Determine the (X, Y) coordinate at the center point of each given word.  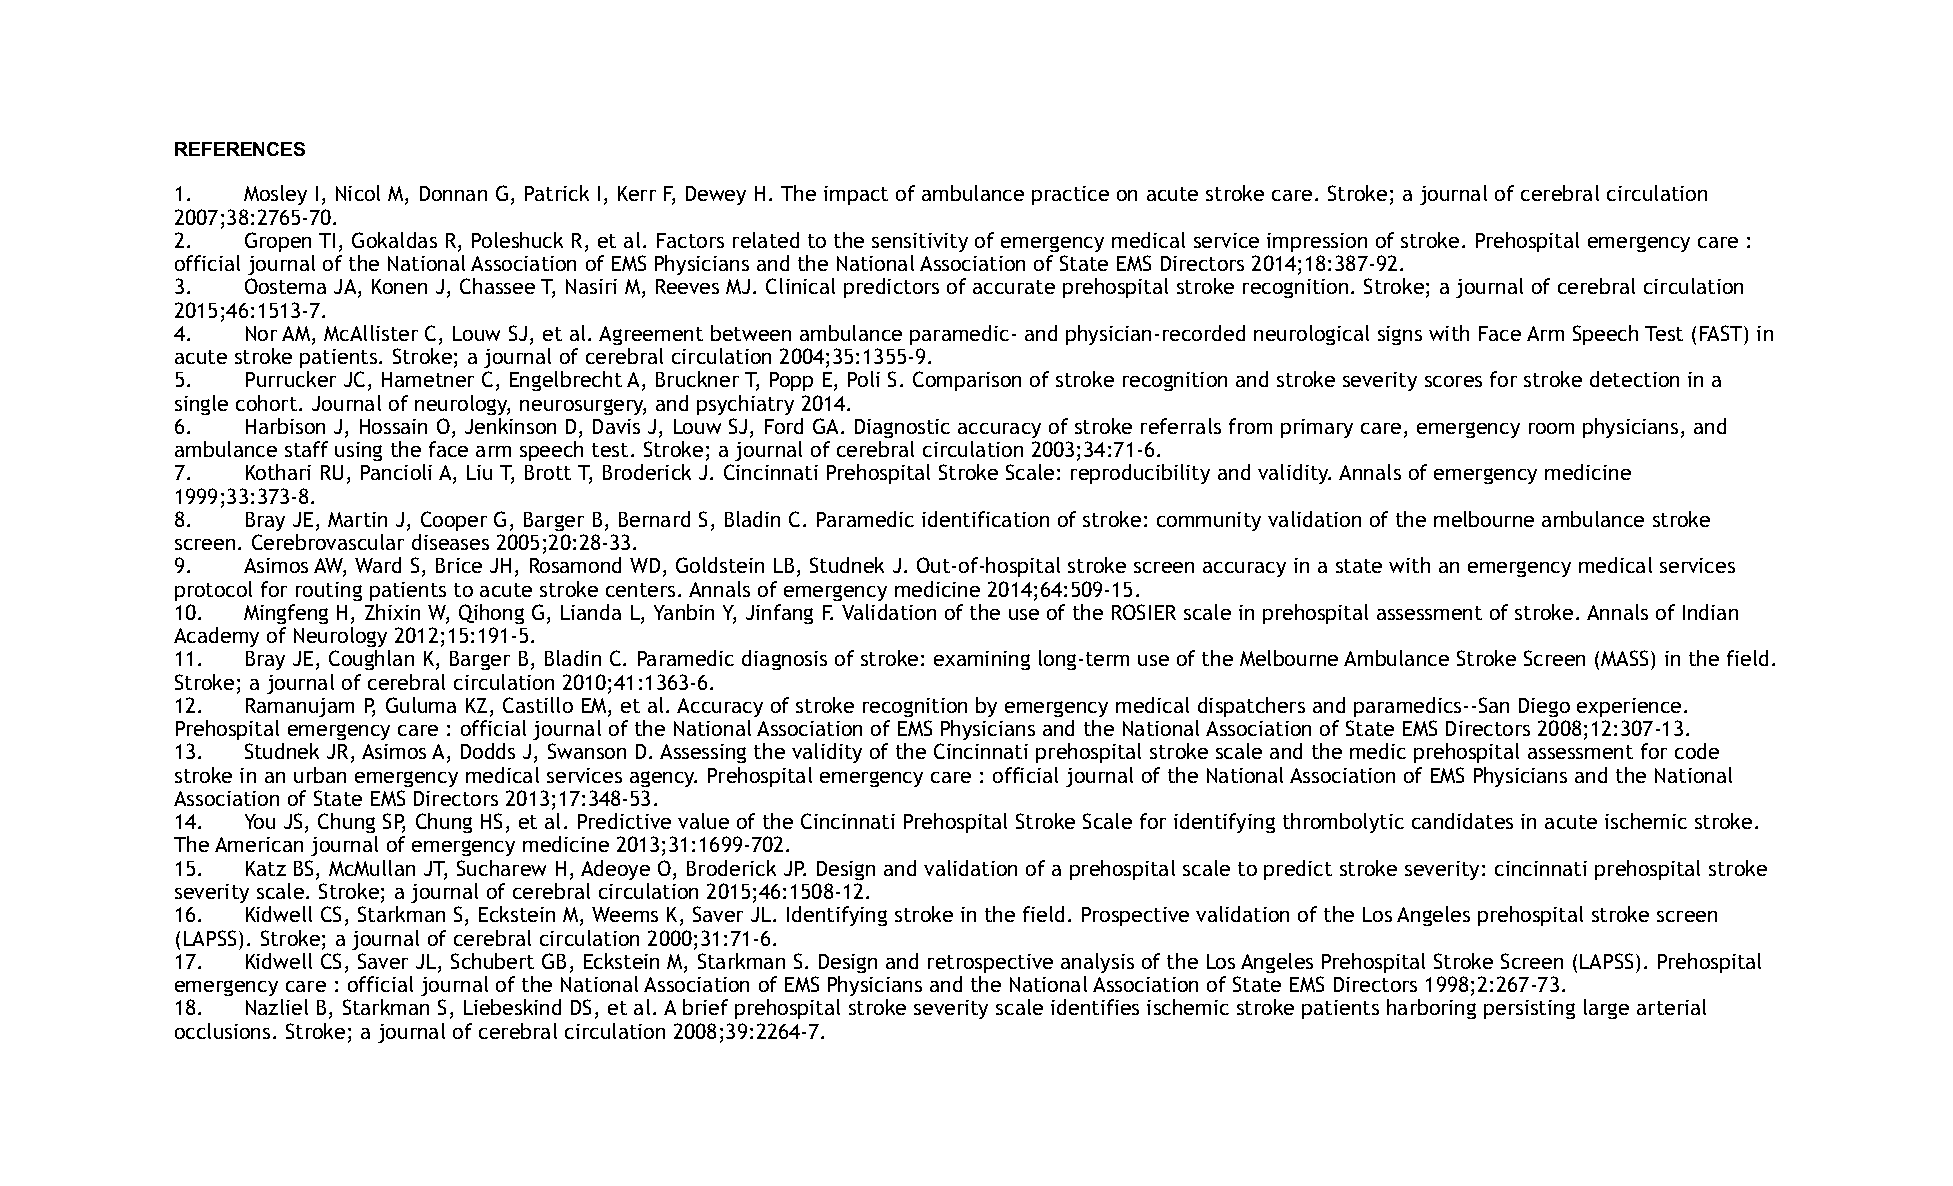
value (703, 821)
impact (856, 195)
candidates (1462, 821)
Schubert (492, 961)
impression (1317, 242)
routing (329, 591)
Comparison (967, 381)
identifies (1095, 1007)
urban (320, 775)
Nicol (358, 193)
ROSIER (1144, 612)
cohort (268, 403)
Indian (1710, 612)
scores (1453, 381)
